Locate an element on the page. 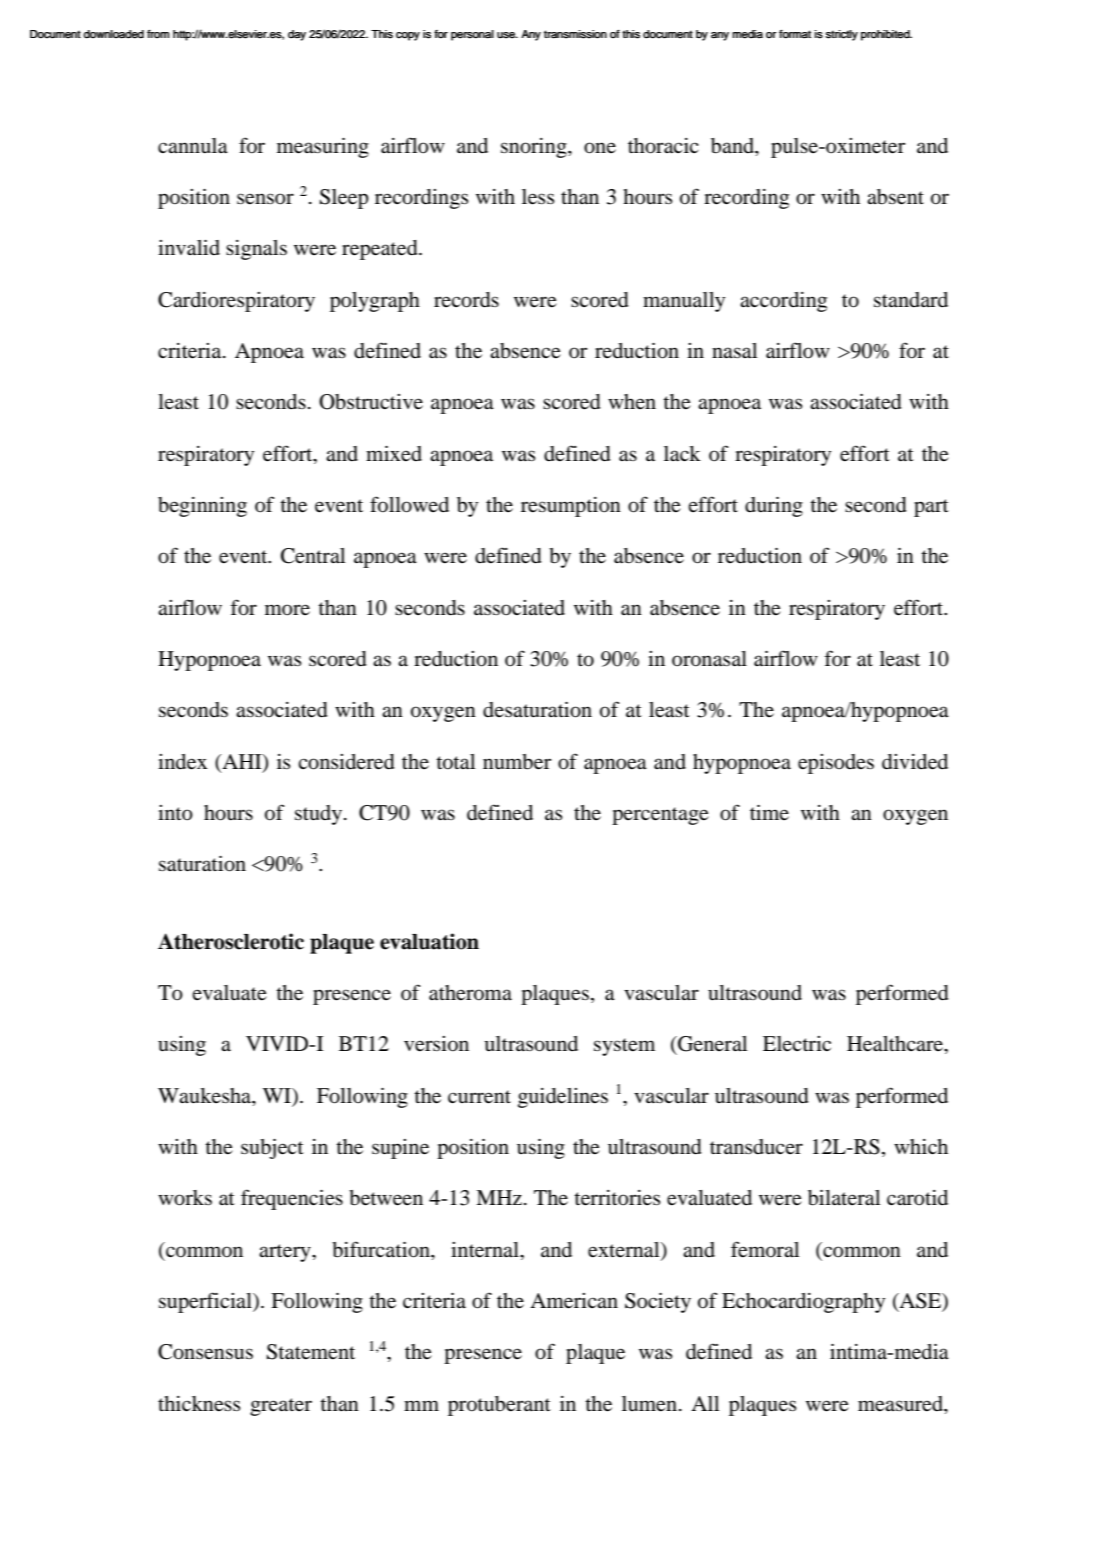 This document has width=1107, height=1566. Consensus is located at coordinates (205, 1352).
